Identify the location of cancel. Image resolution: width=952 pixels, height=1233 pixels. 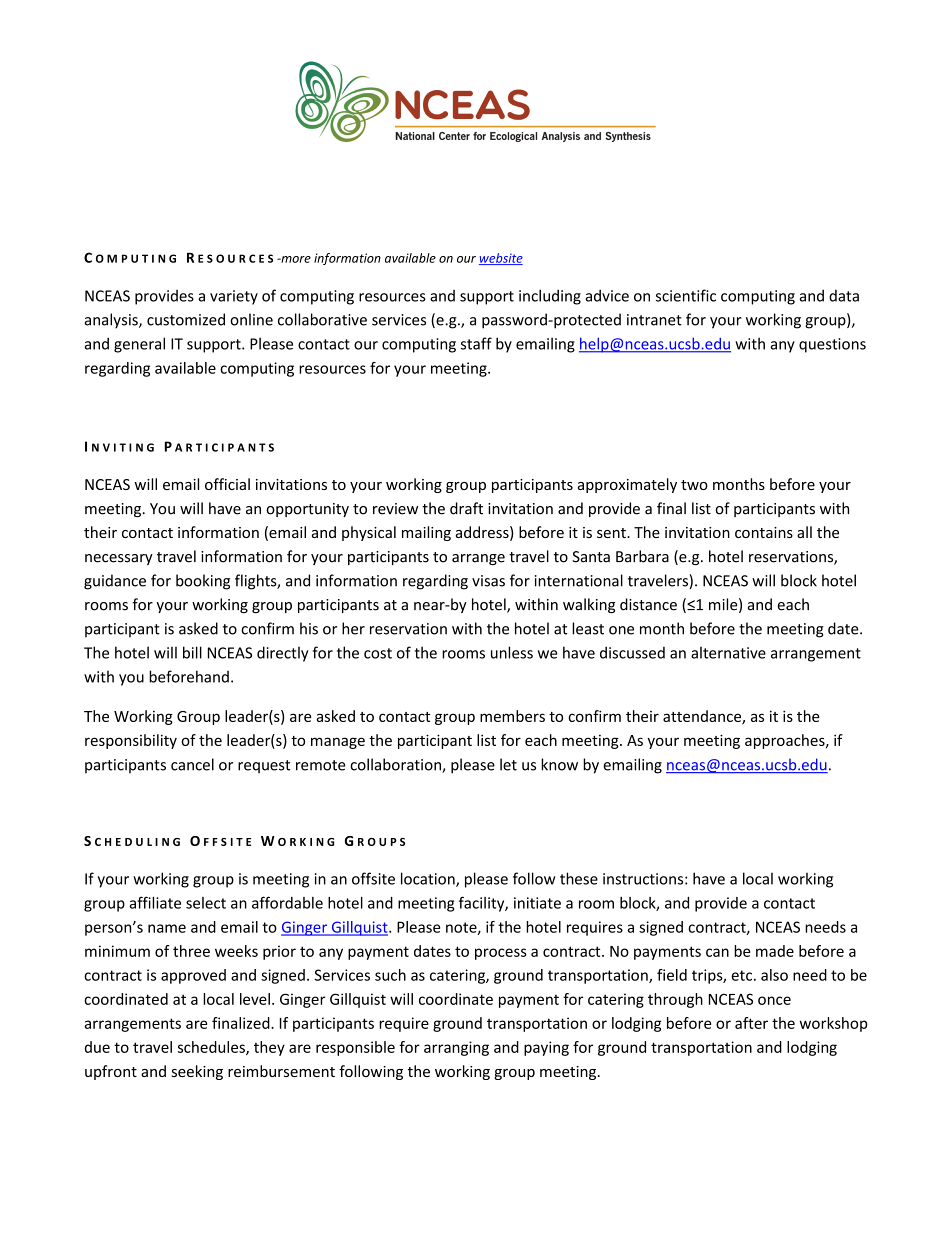
(192, 764).
